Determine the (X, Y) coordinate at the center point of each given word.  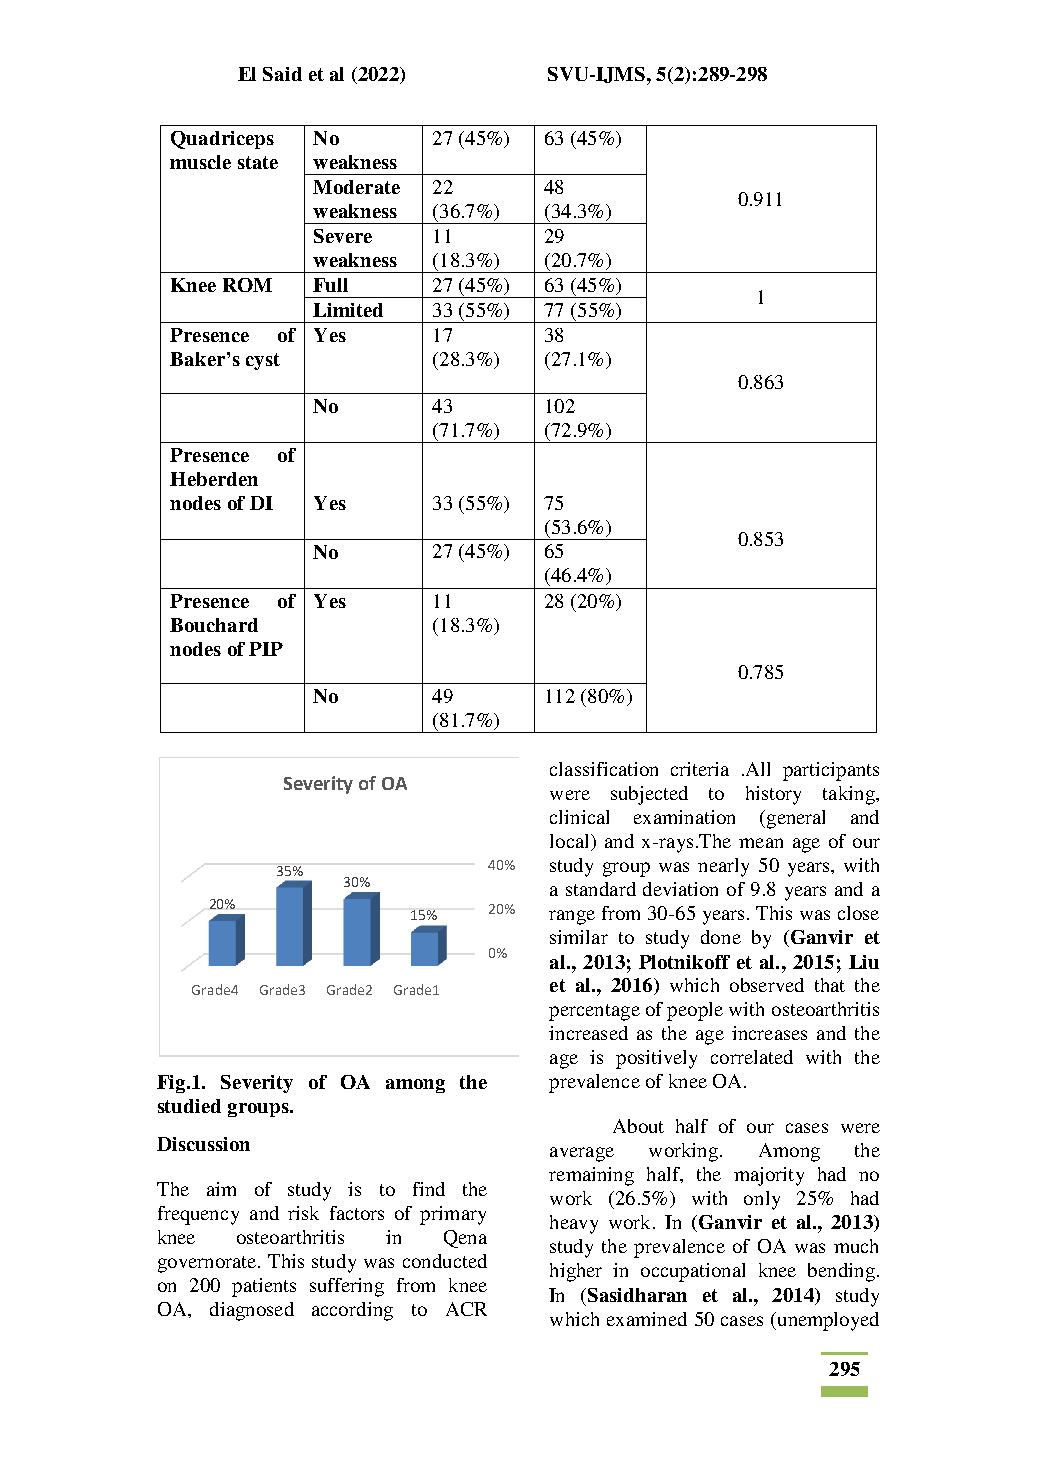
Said (282, 74)
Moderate (356, 187)
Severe (343, 236)
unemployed (827, 1321)
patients (264, 1287)
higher (576, 1272)
